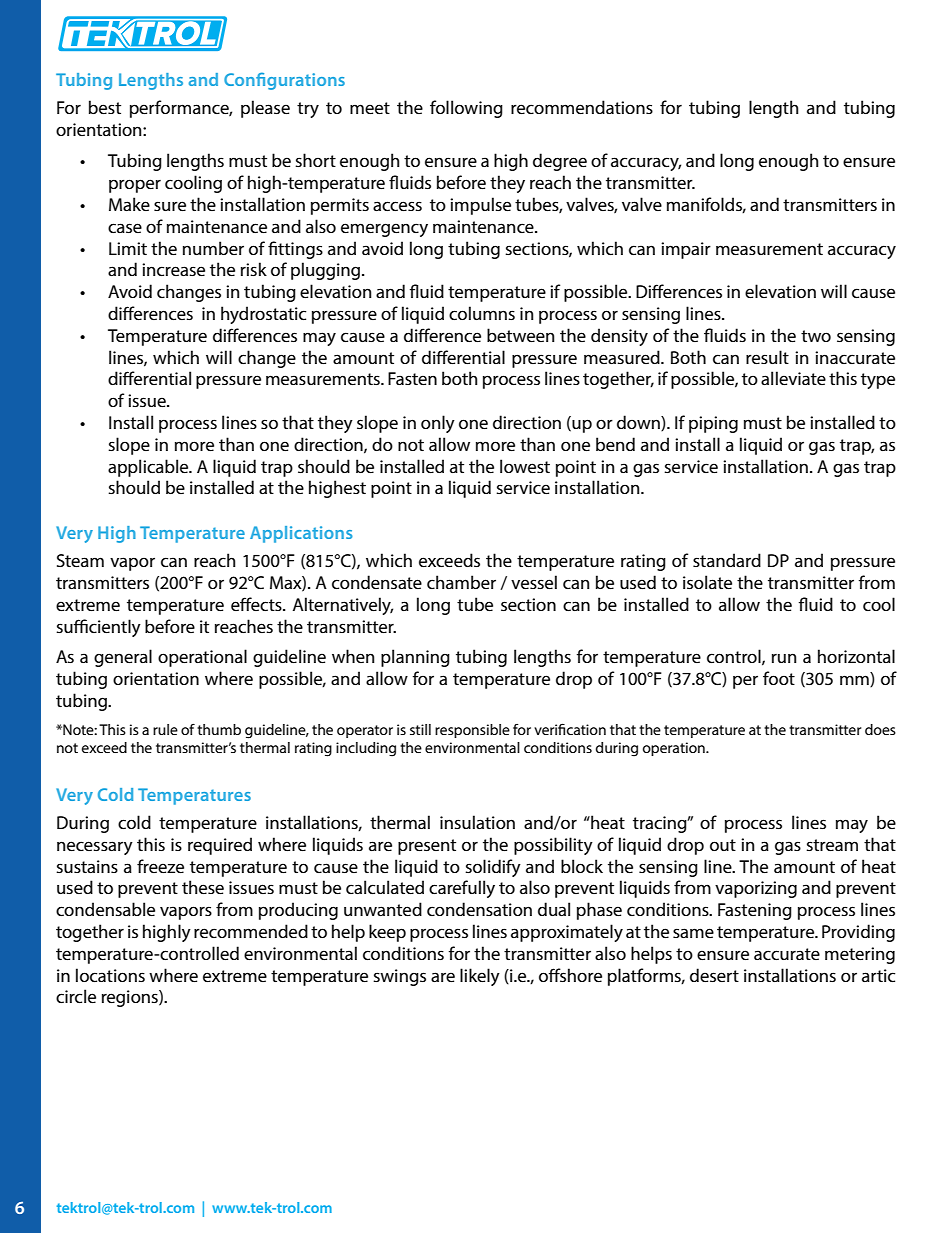  Describe the element at coordinates (80, 560) in the image. I see `Steam` at that location.
